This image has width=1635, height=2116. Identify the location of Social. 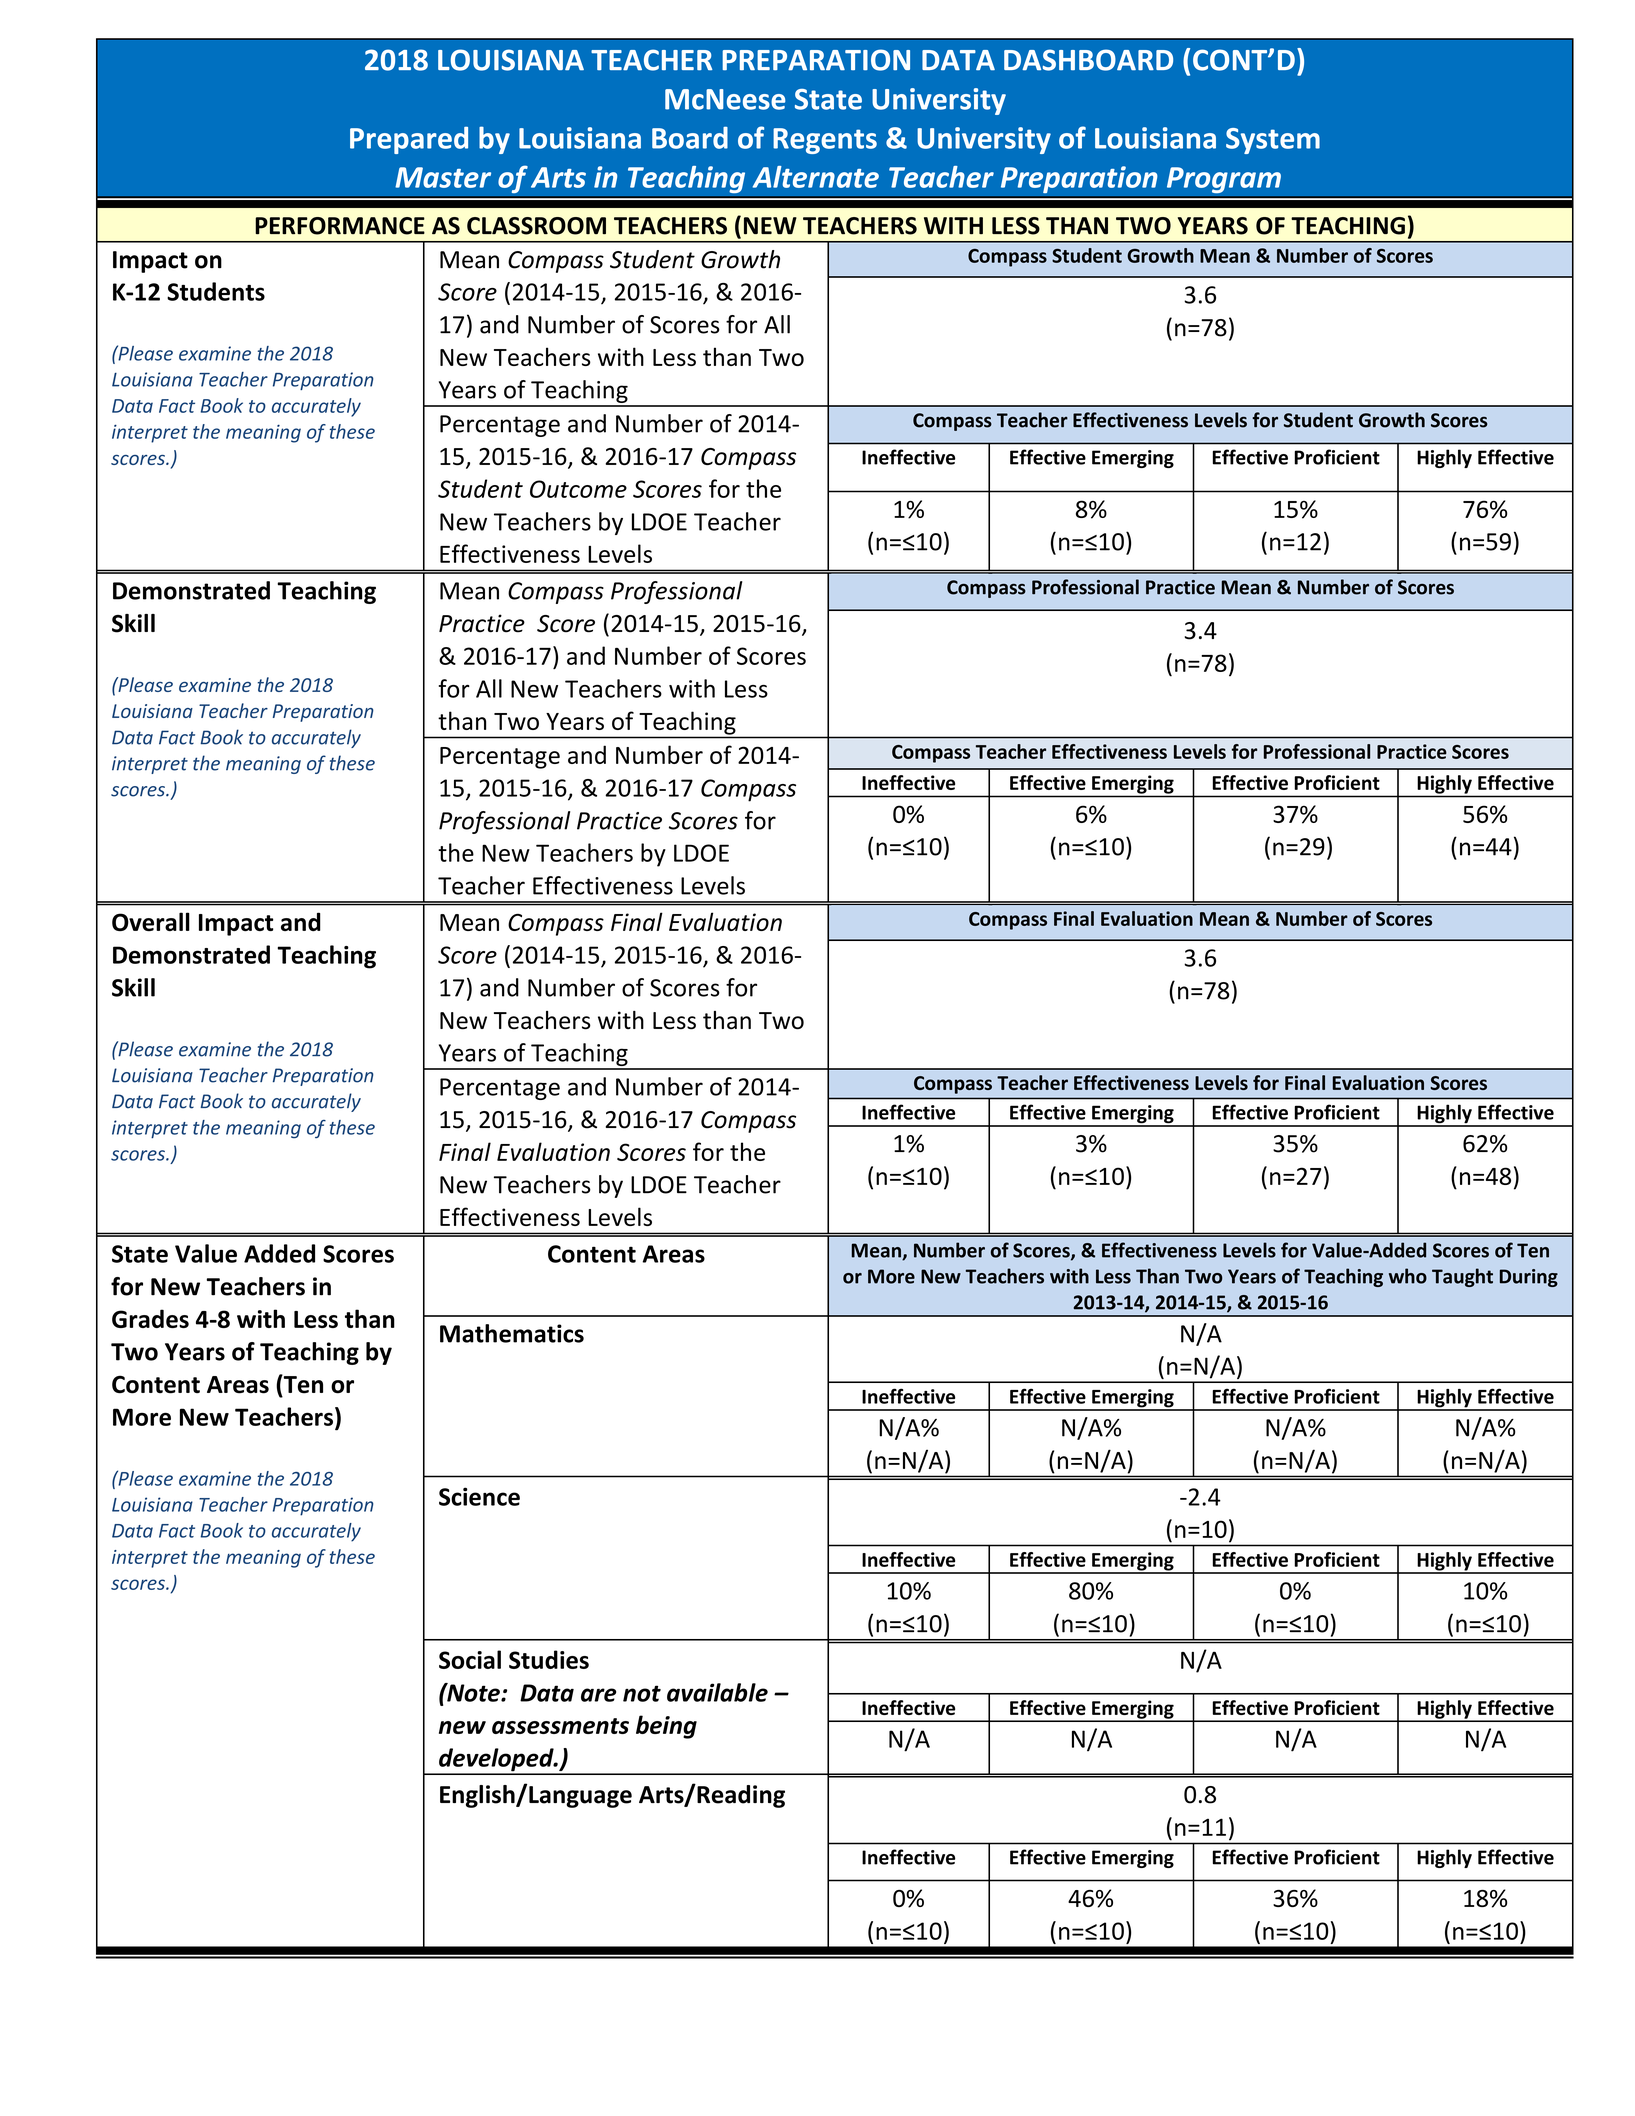
(470, 1659).
